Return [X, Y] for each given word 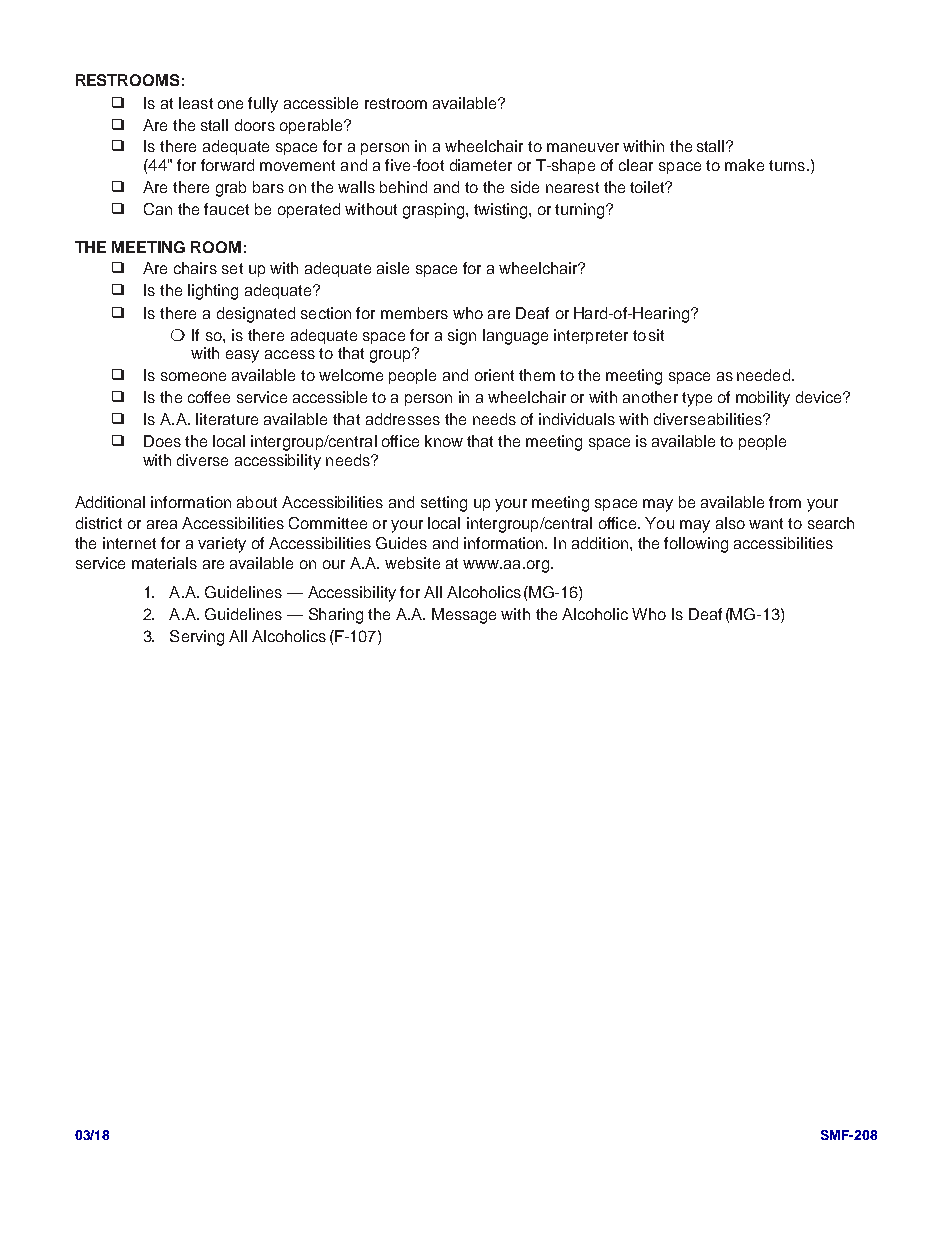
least [196, 103]
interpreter [591, 336]
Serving [197, 638]
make [744, 165]
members [414, 313]
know [444, 441]
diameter [481, 165]
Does [162, 441]
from [785, 502]
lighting [213, 292]
